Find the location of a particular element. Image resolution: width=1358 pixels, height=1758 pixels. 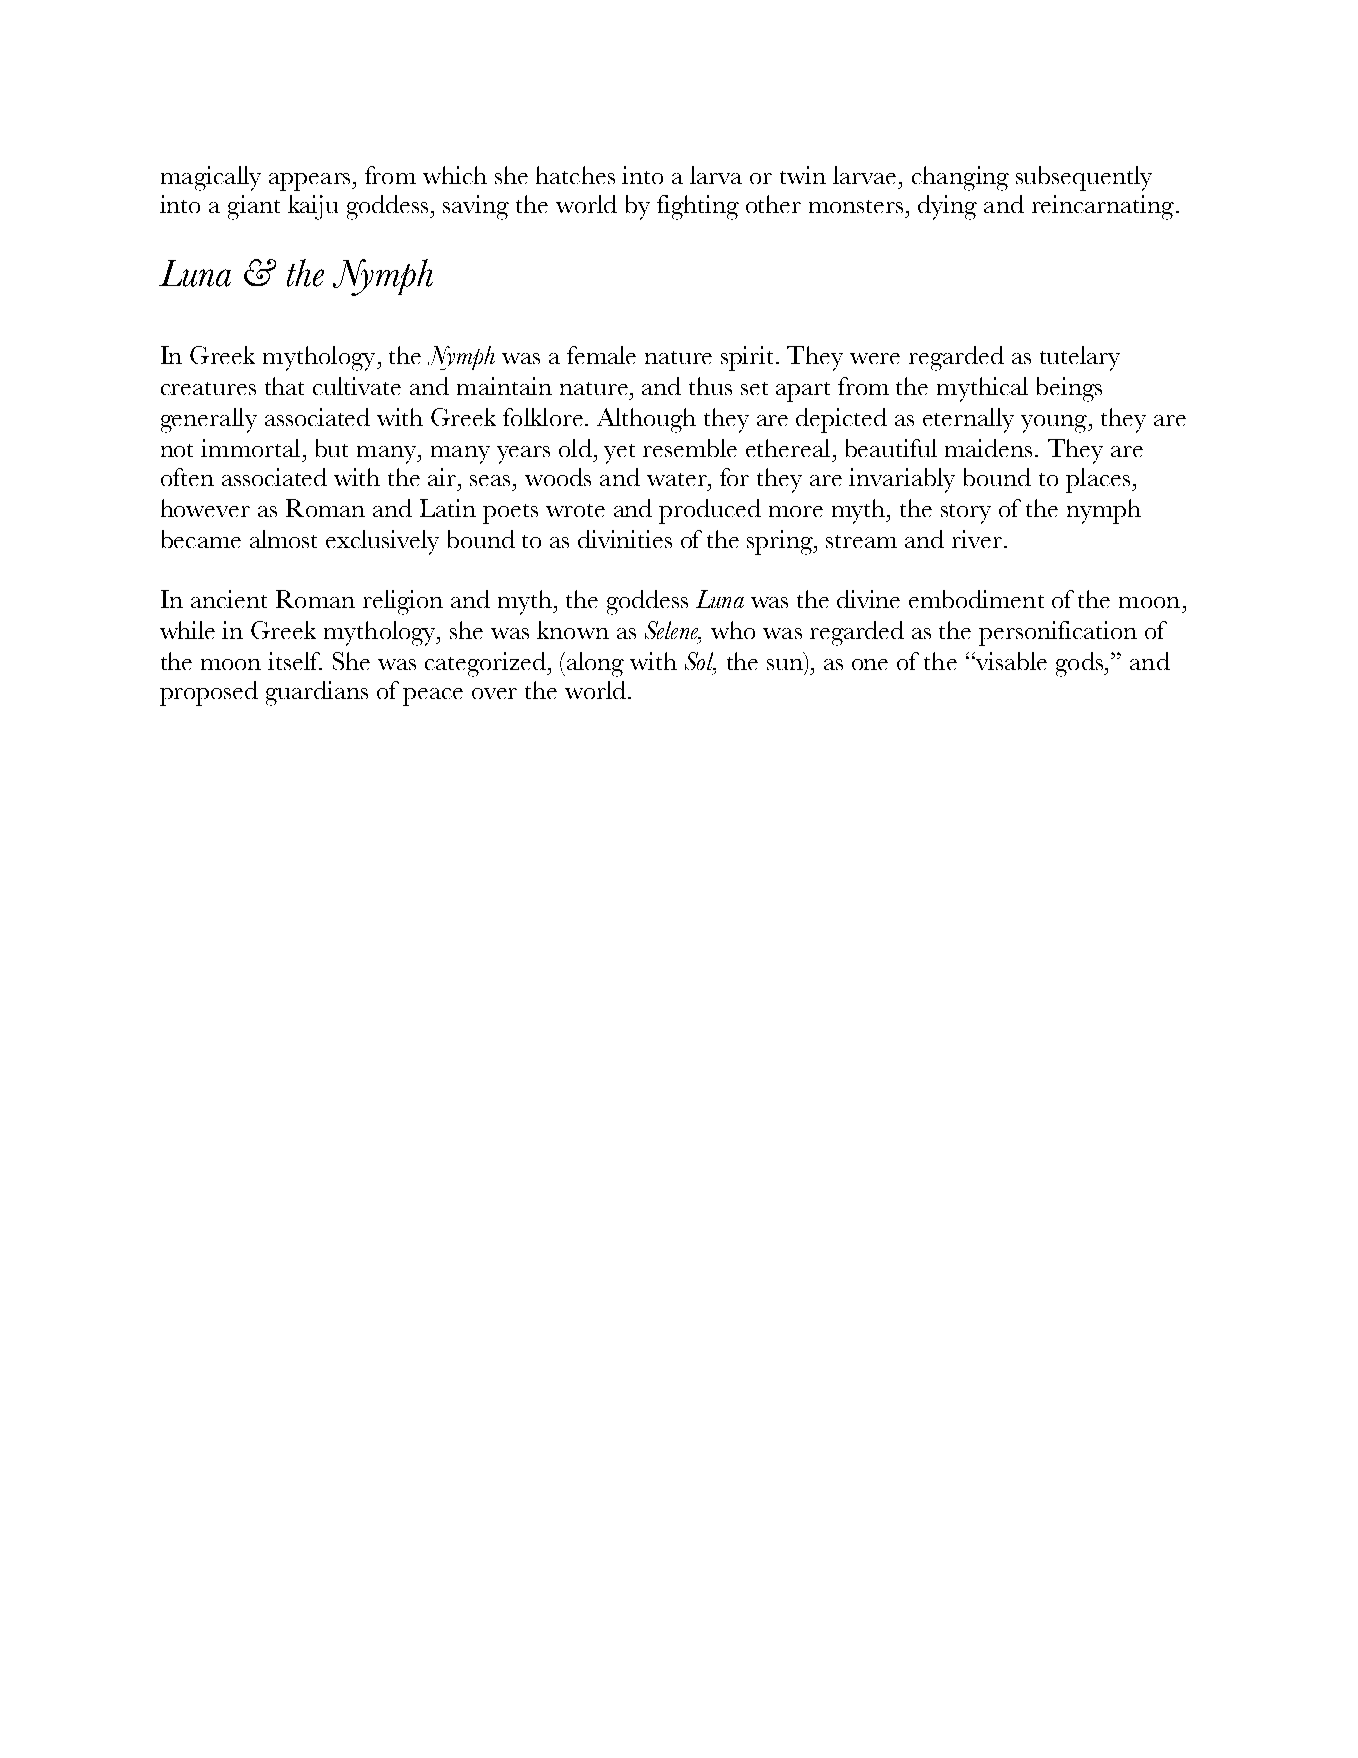

appears is located at coordinates (311, 182).
